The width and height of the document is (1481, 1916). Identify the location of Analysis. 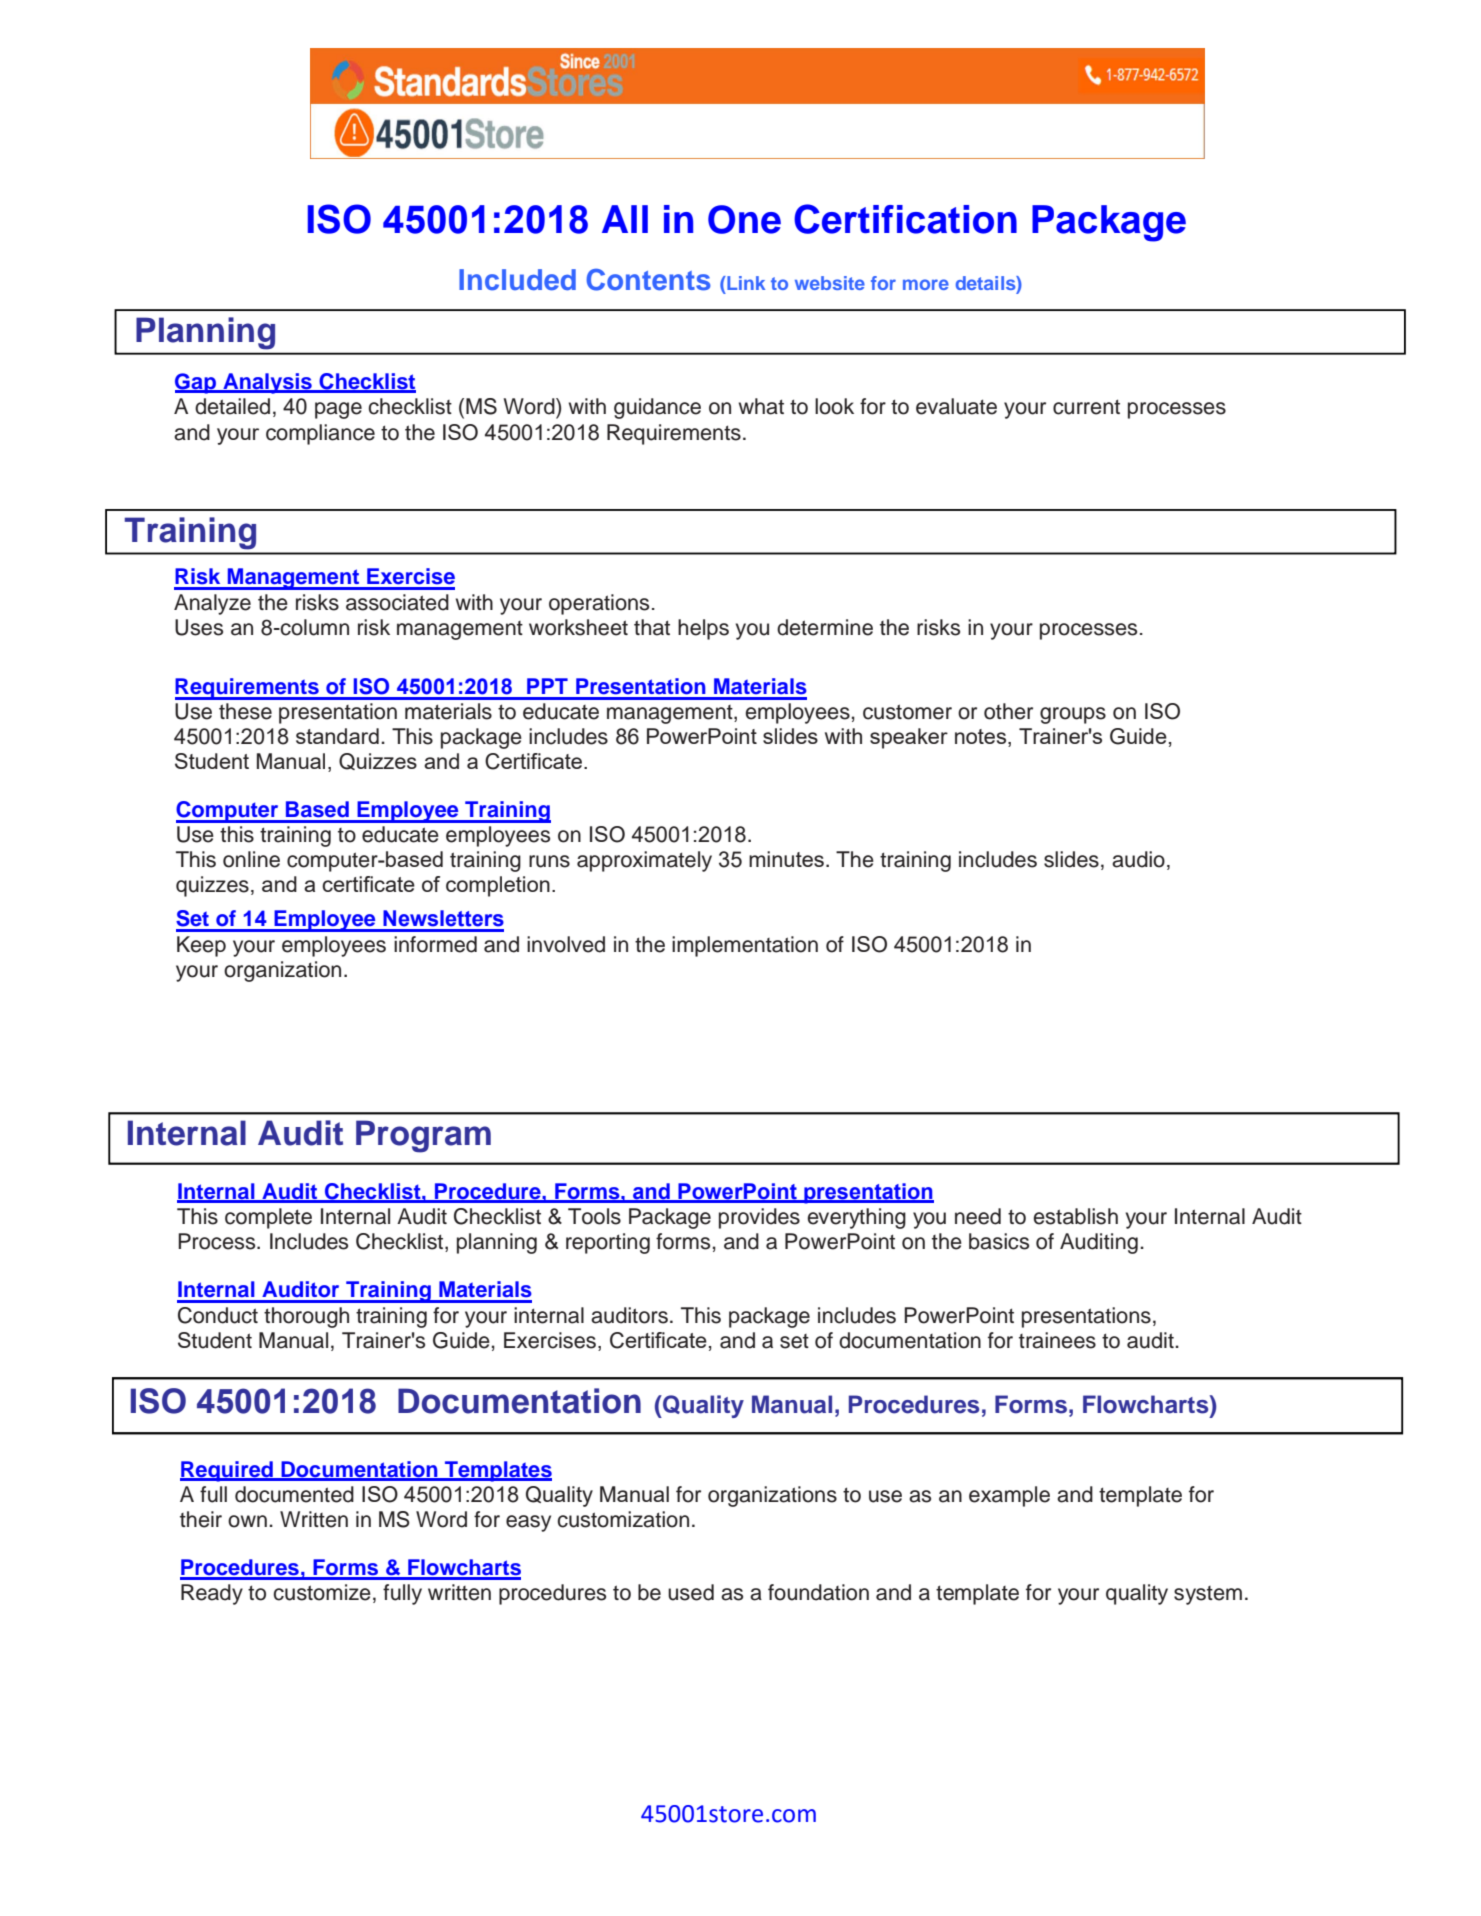
(267, 383).
